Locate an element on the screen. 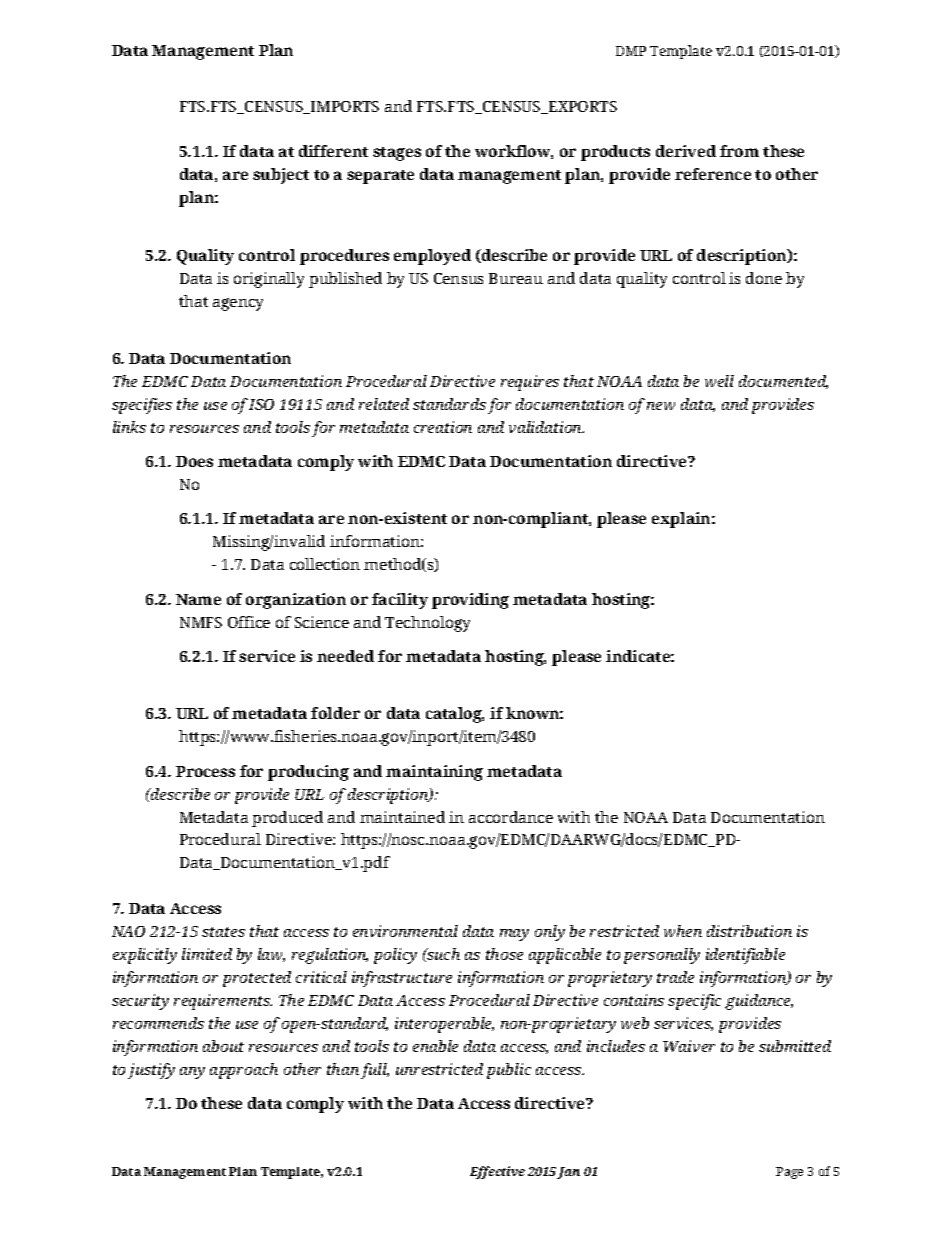 Image resolution: width=952 pixels, height=1233 pixels. new is located at coordinates (661, 406).
